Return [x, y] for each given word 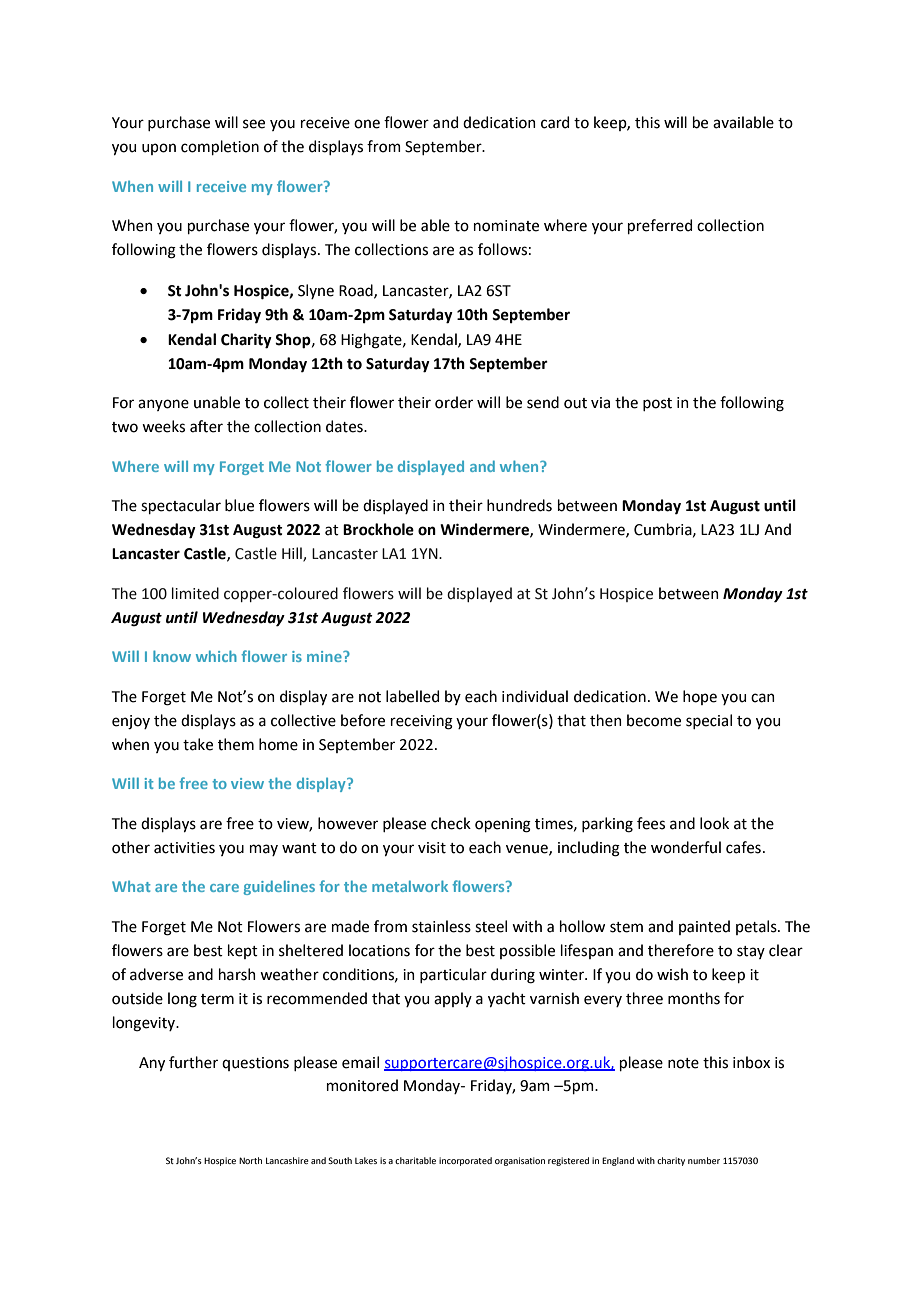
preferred [660, 226]
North [250, 1160]
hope [700, 697]
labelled [412, 696]
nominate [506, 226]
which [216, 656]
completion [220, 147]
